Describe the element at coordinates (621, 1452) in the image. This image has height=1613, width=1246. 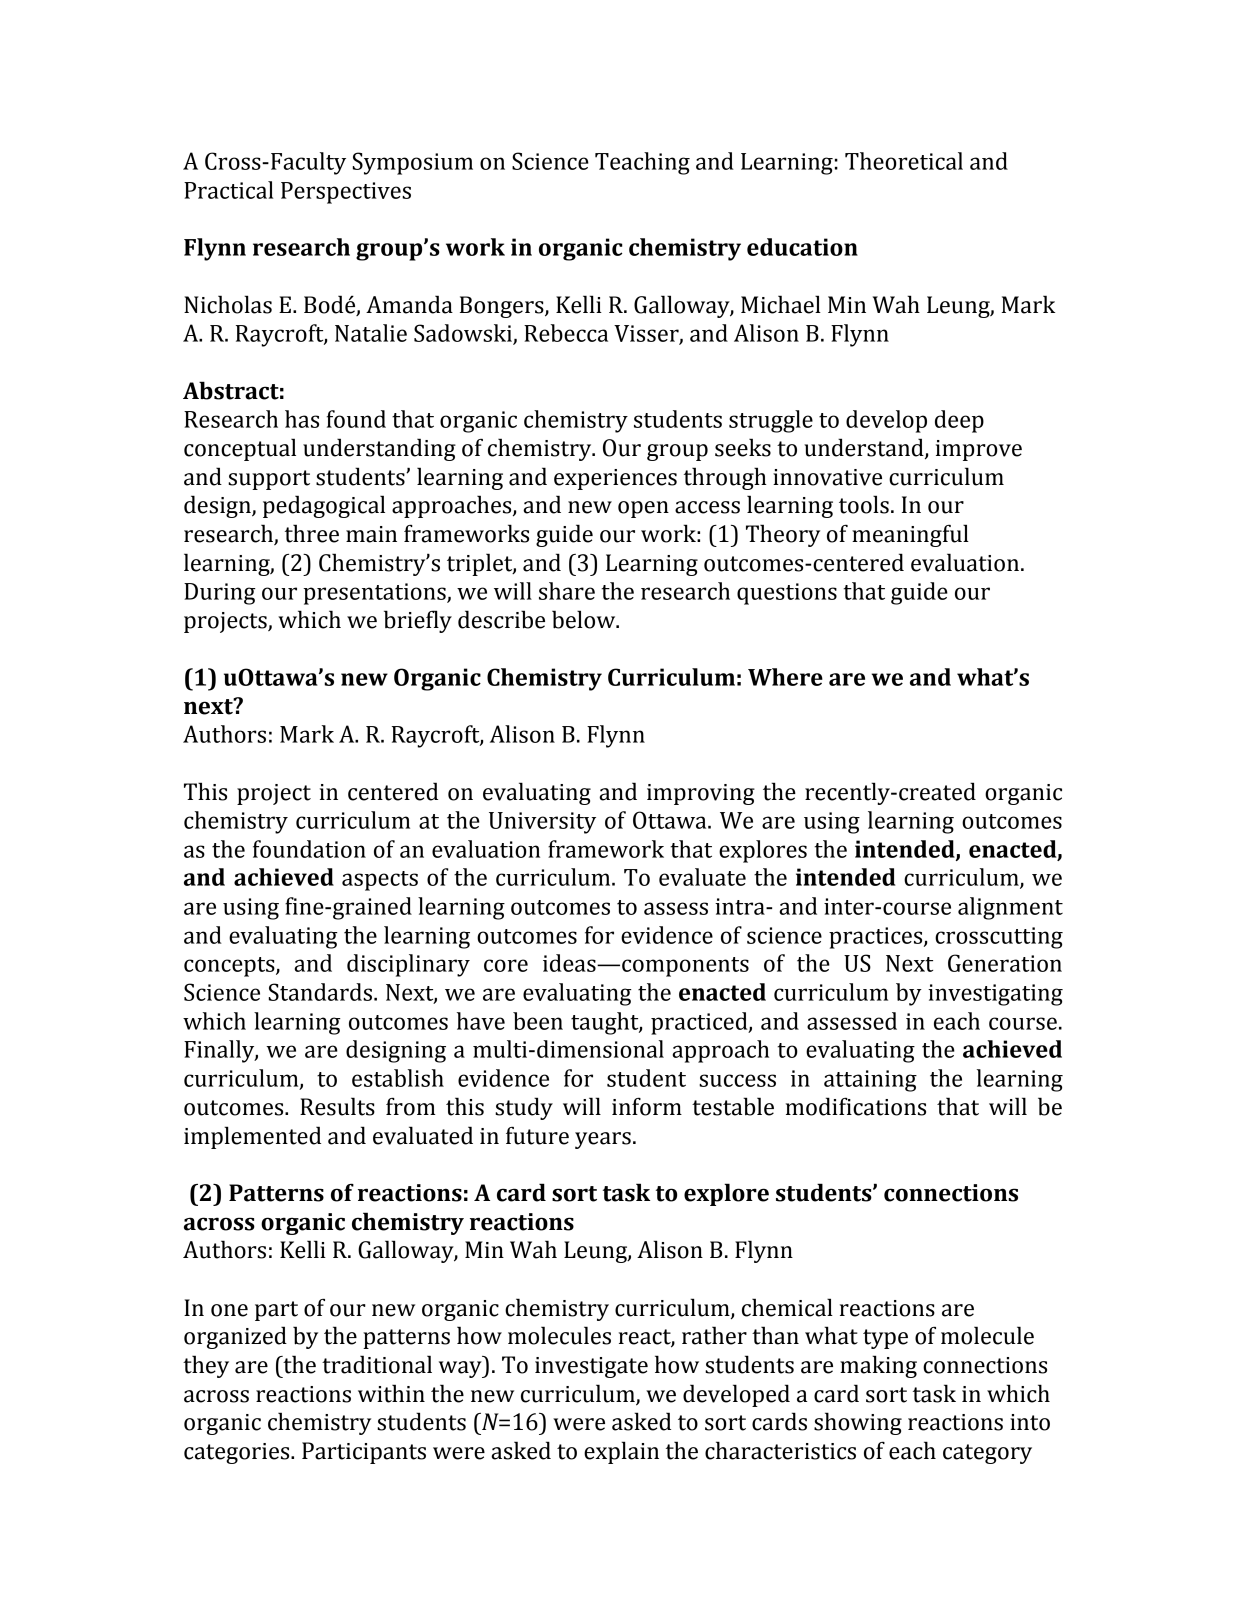
I see `explain` at that location.
